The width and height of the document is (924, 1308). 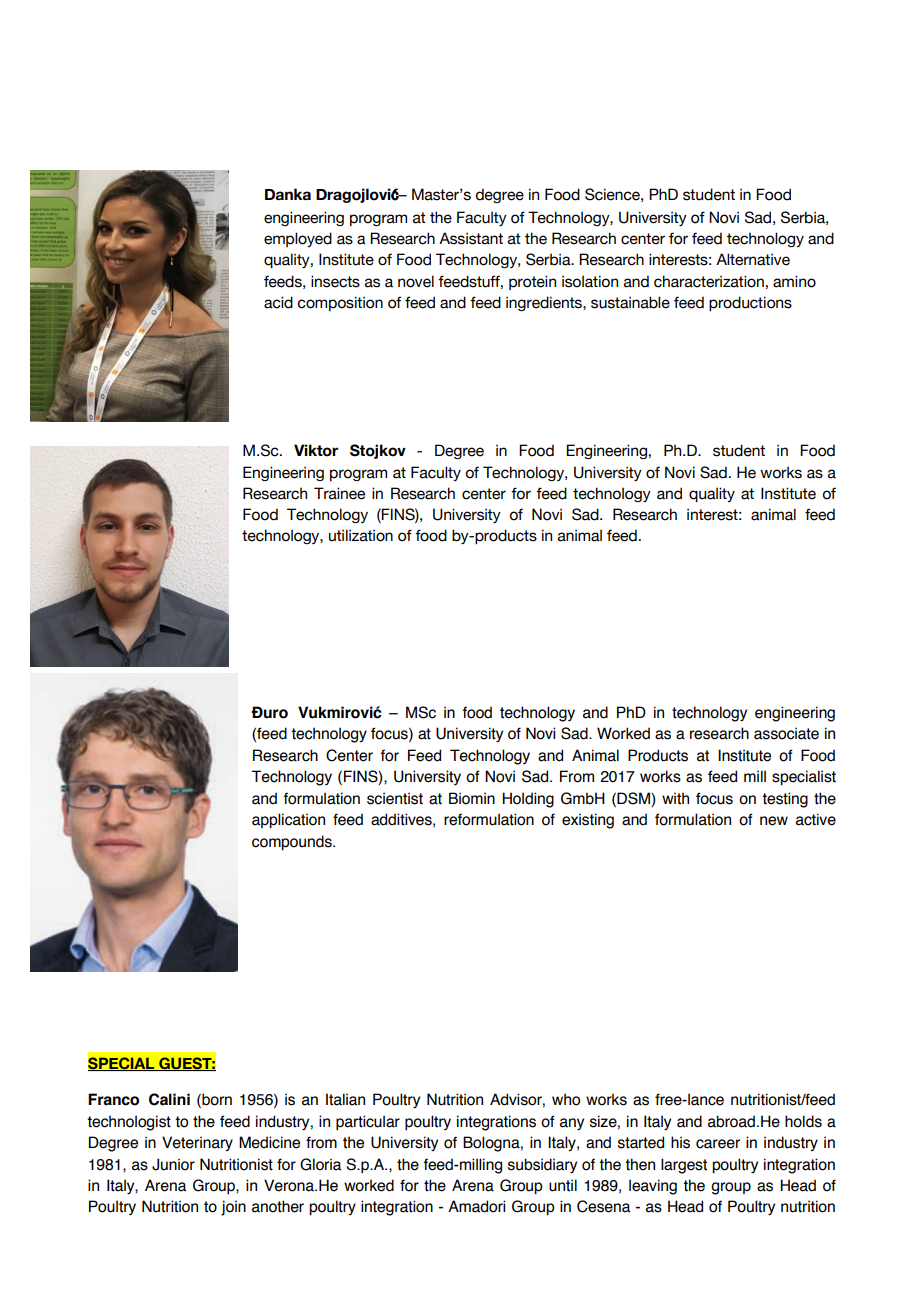 What do you see at coordinates (542, 1165) in the document?
I see `subsidiary` at bounding box center [542, 1165].
